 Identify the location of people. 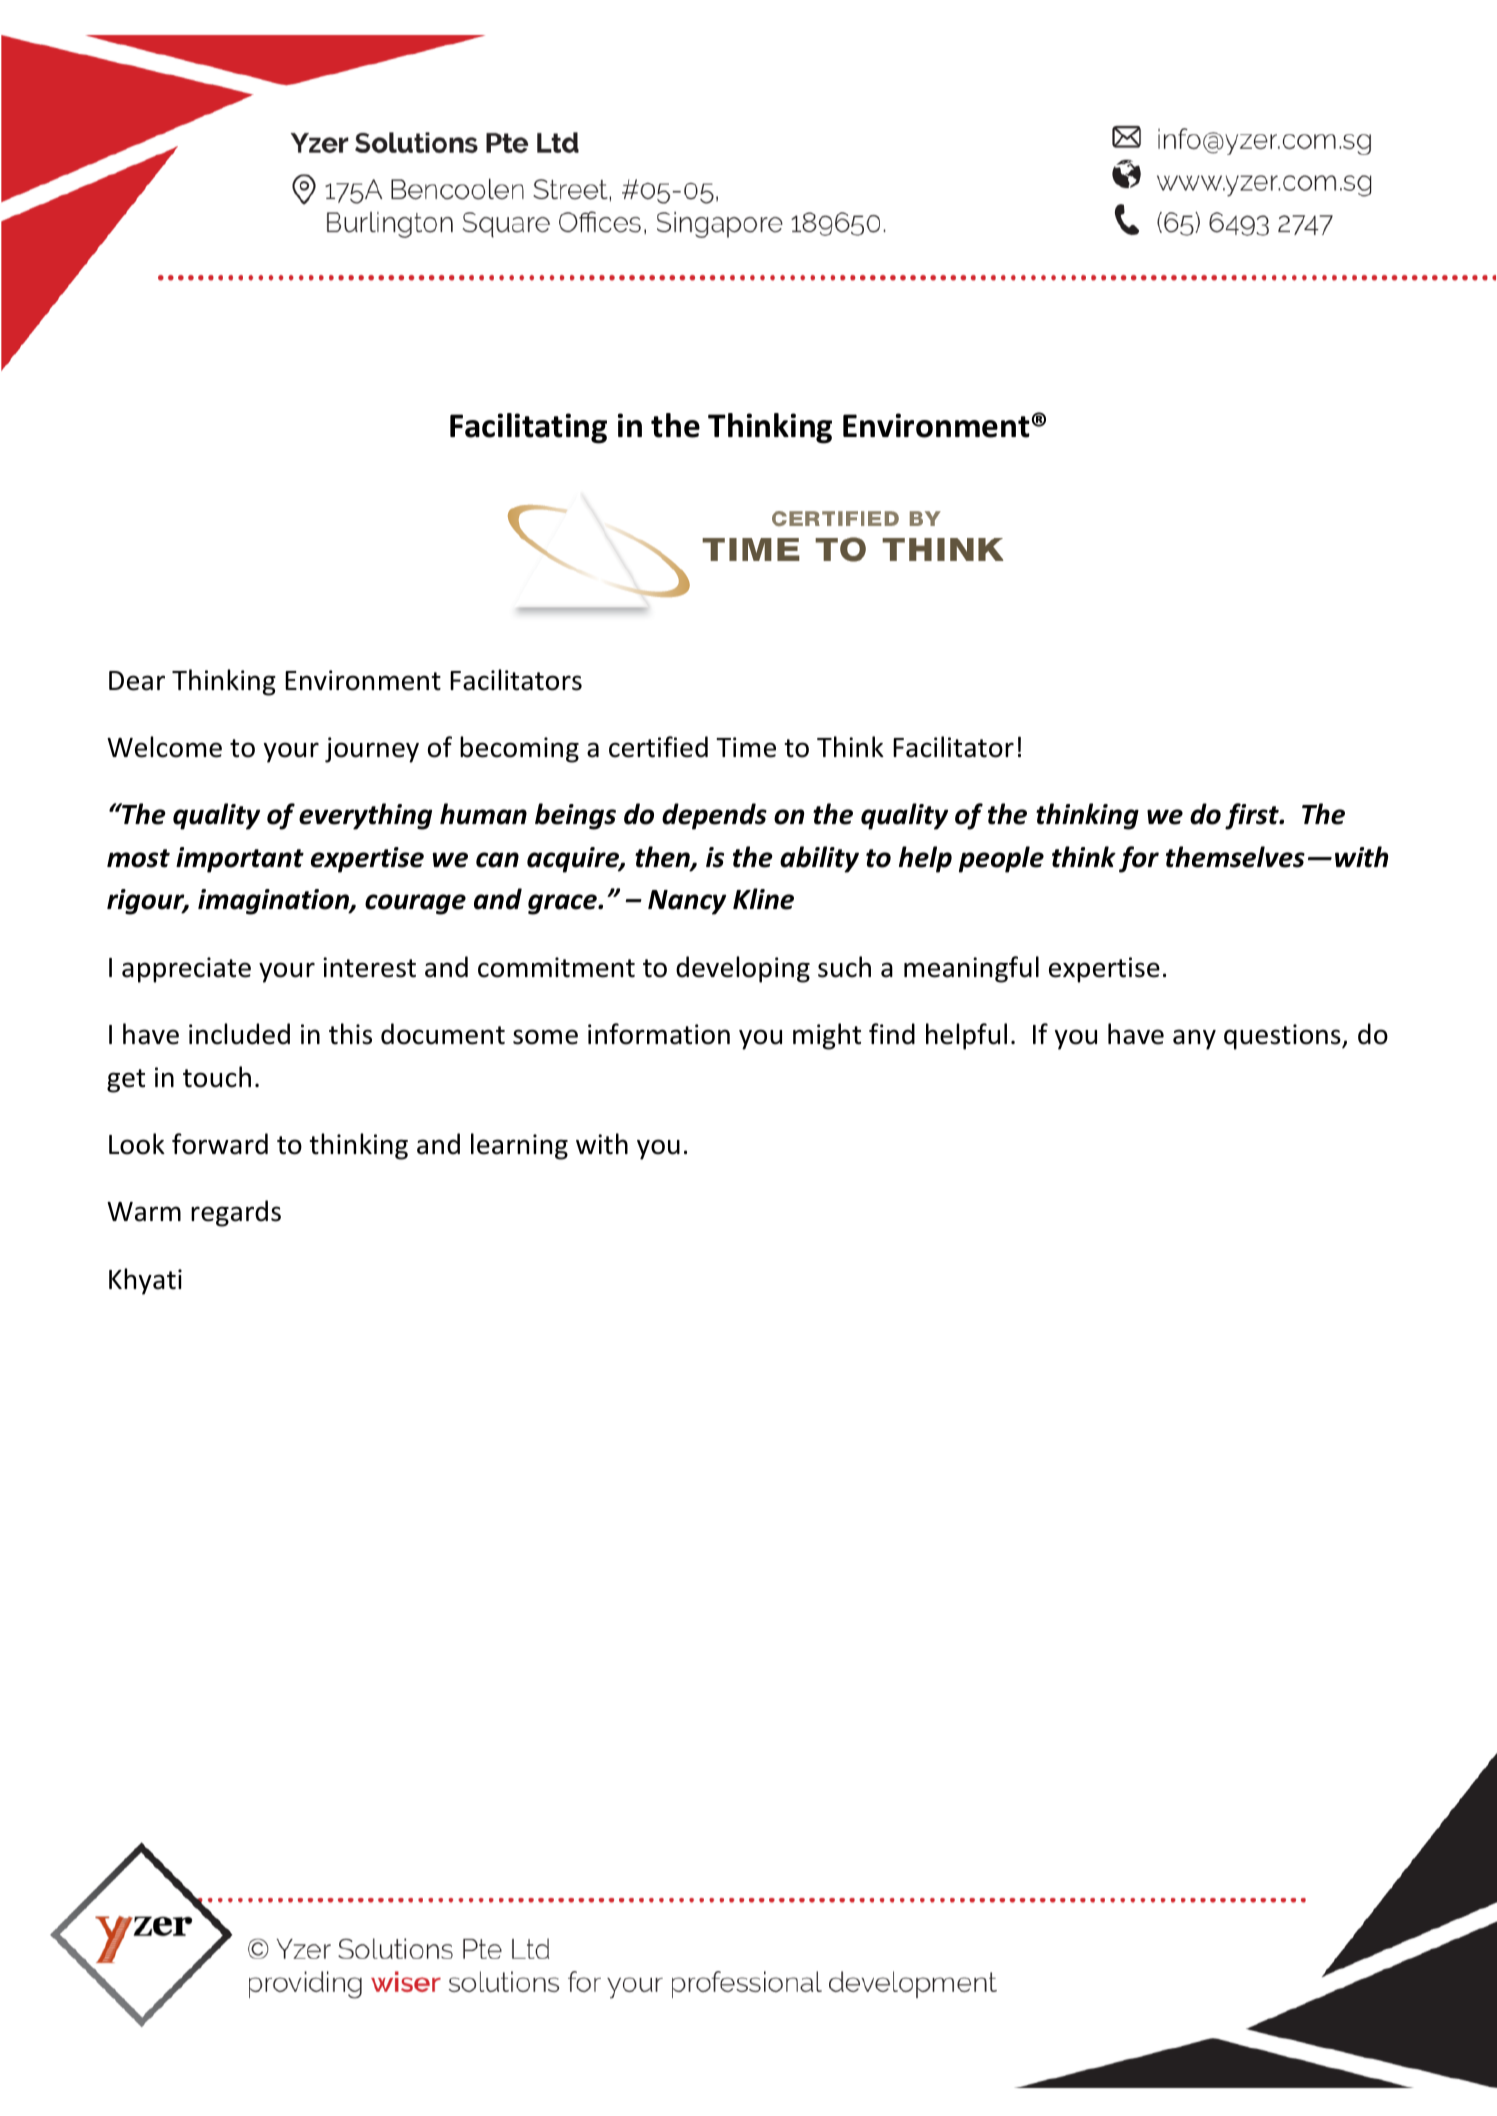
(1001, 859).
